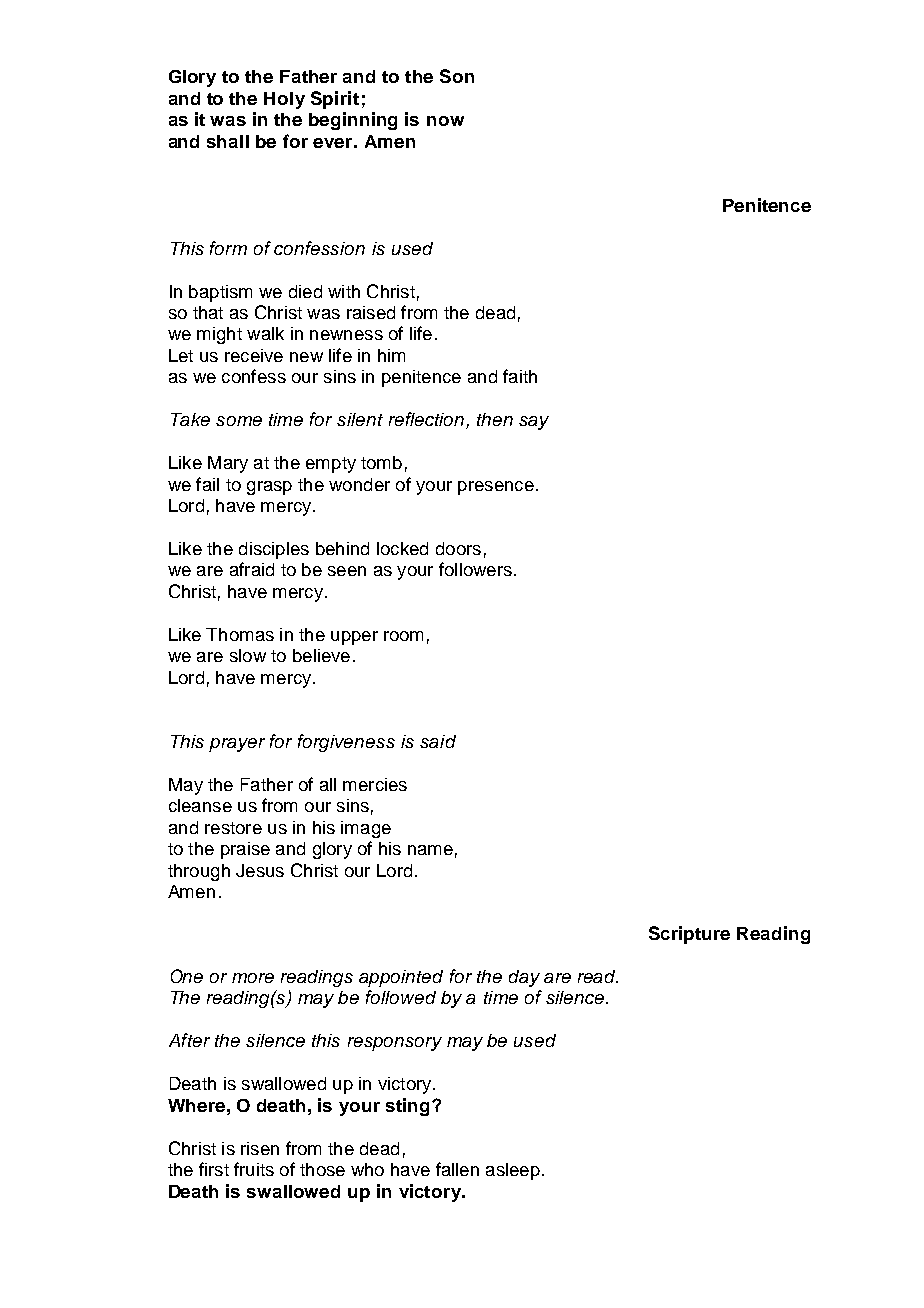 The width and height of the document is (924, 1308). Describe the element at coordinates (438, 741) in the document. I see `said` at that location.
